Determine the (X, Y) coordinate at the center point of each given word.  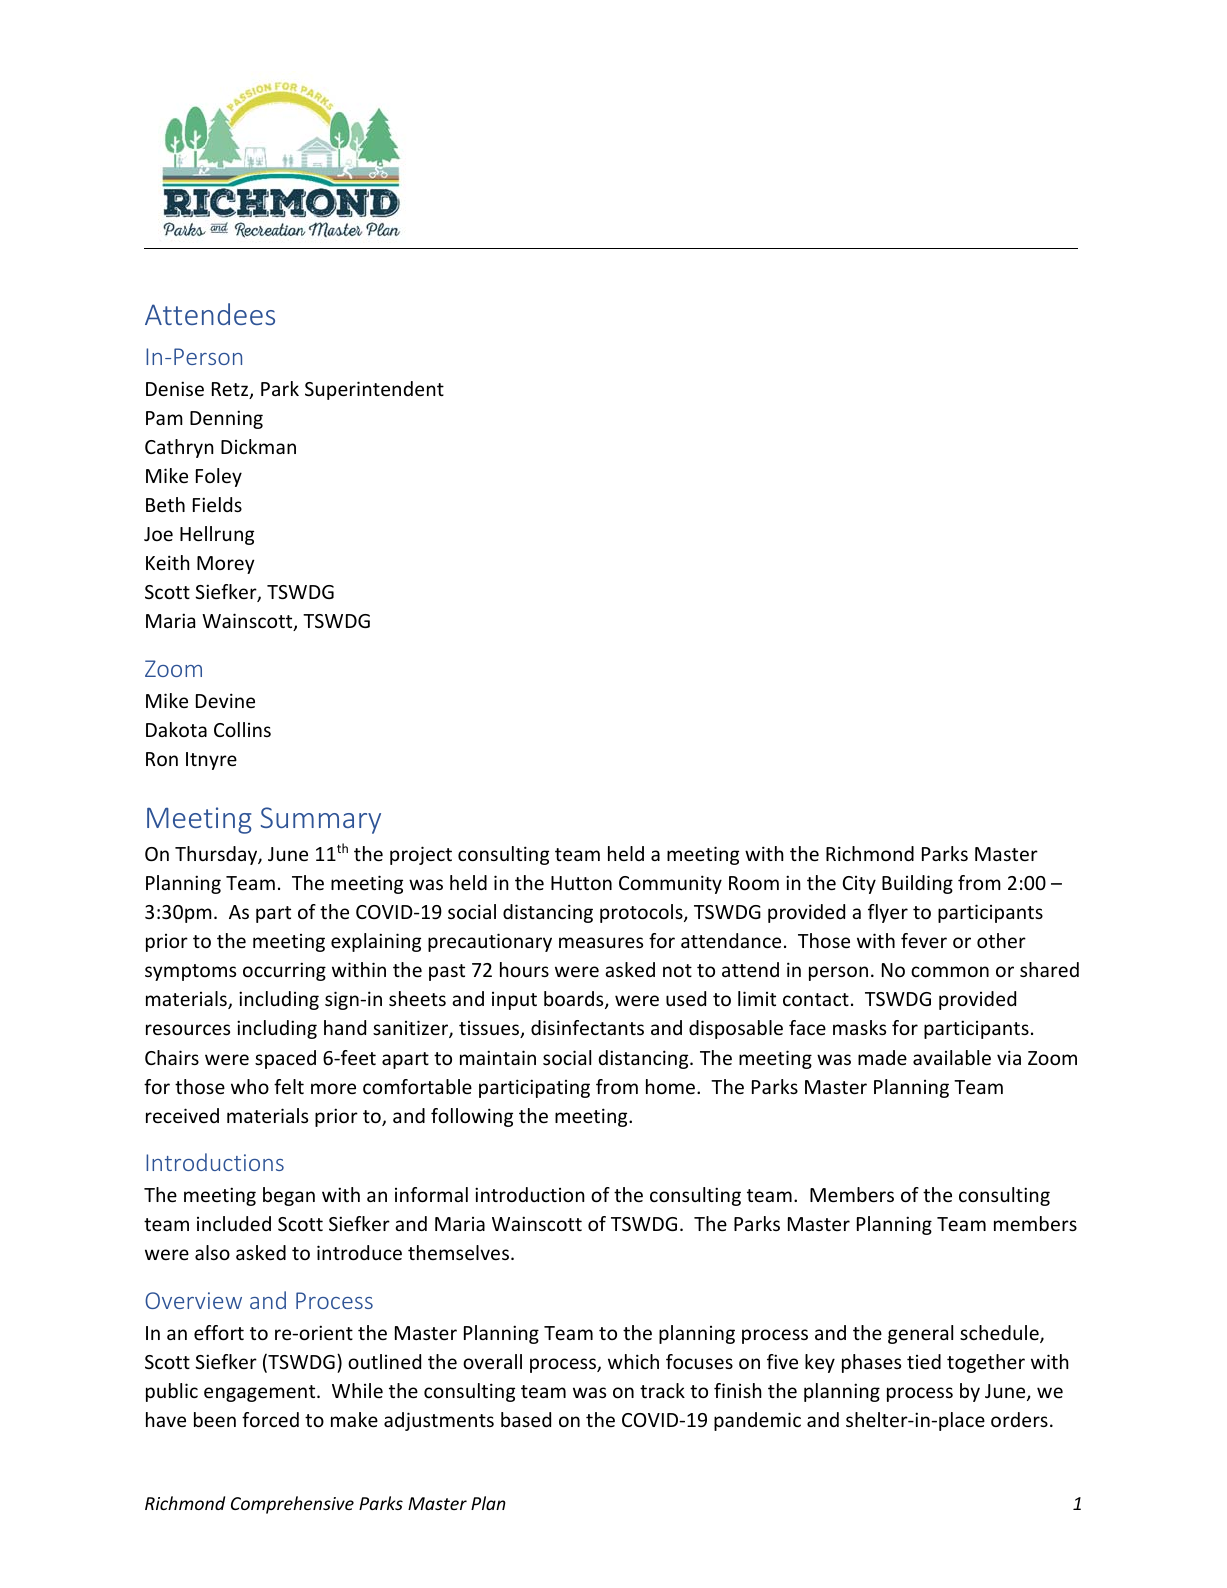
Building (917, 884)
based (526, 1419)
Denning (226, 419)
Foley (219, 477)
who (250, 1086)
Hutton (581, 883)
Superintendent (374, 390)
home (672, 1086)
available (952, 1057)
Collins (242, 729)
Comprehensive (292, 1505)
